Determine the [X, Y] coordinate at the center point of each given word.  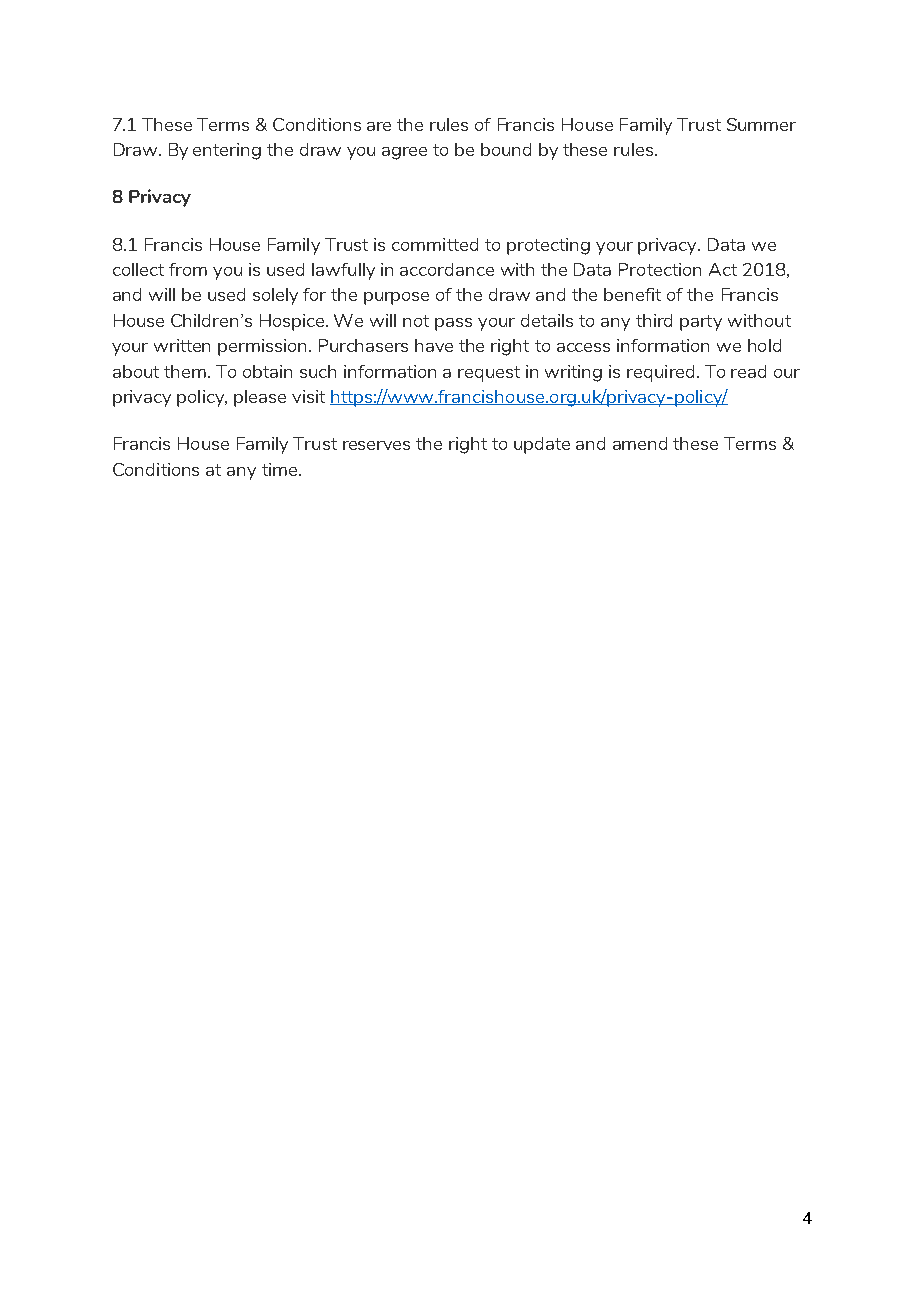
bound [506, 149]
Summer [761, 124]
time [281, 469]
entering [227, 151]
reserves [376, 445]
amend [640, 443]
